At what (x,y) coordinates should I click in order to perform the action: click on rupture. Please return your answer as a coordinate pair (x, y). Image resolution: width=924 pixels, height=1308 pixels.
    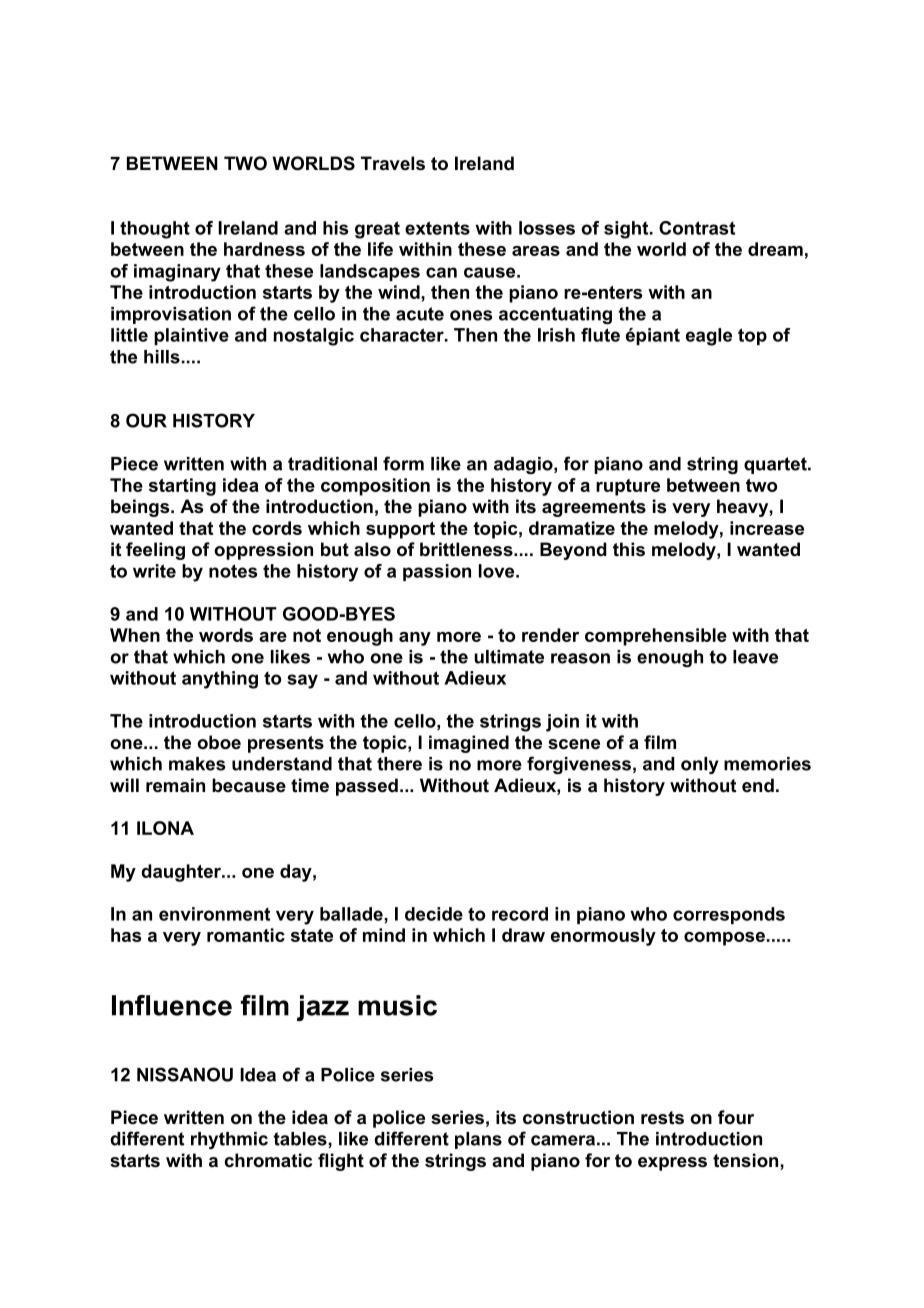
    Looking at the image, I should click on (628, 487).
